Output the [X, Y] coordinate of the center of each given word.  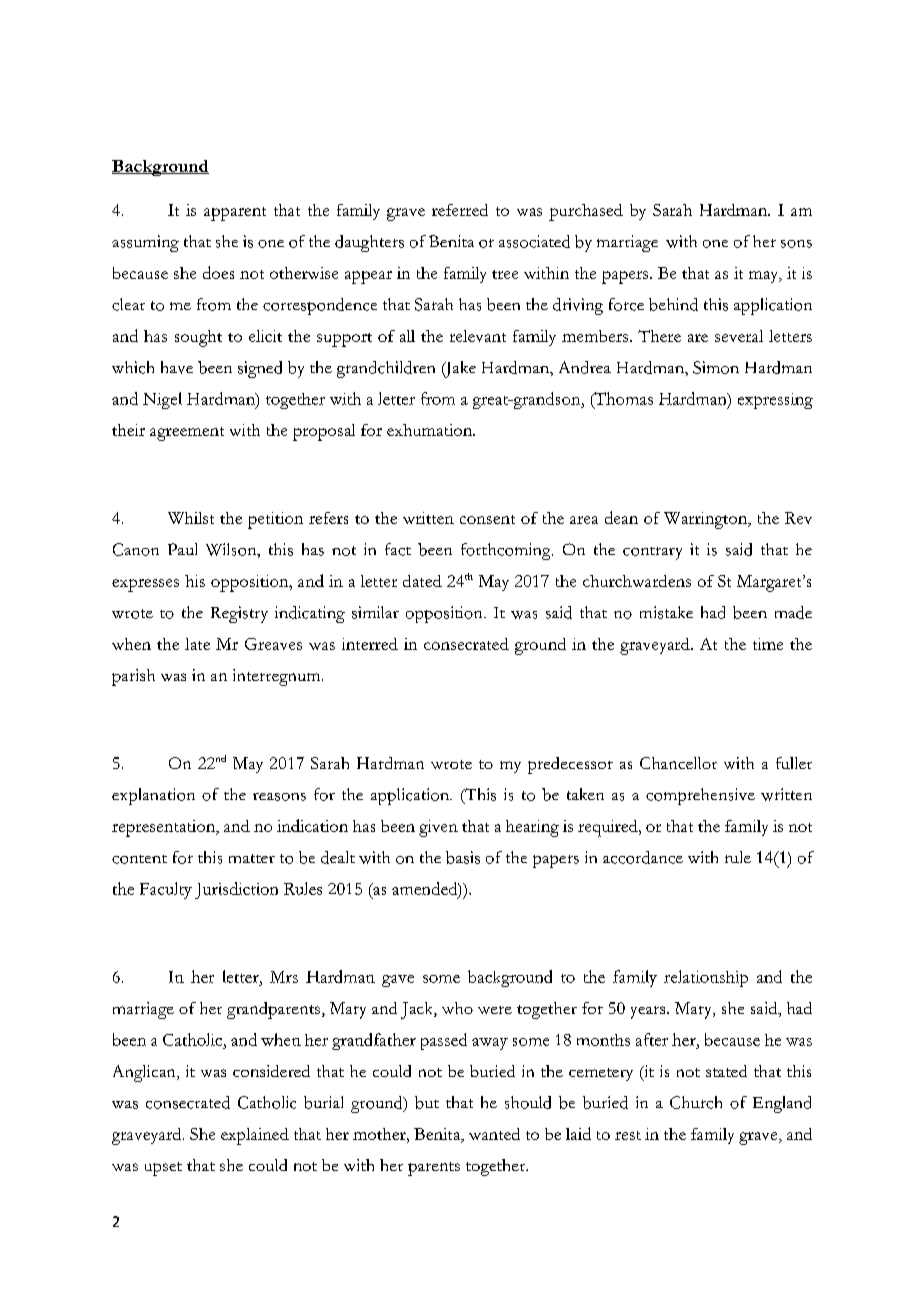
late [197, 644]
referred [460, 210]
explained [255, 1136]
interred [370, 644]
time [768, 644]
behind [673, 304]
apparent [235, 214]
